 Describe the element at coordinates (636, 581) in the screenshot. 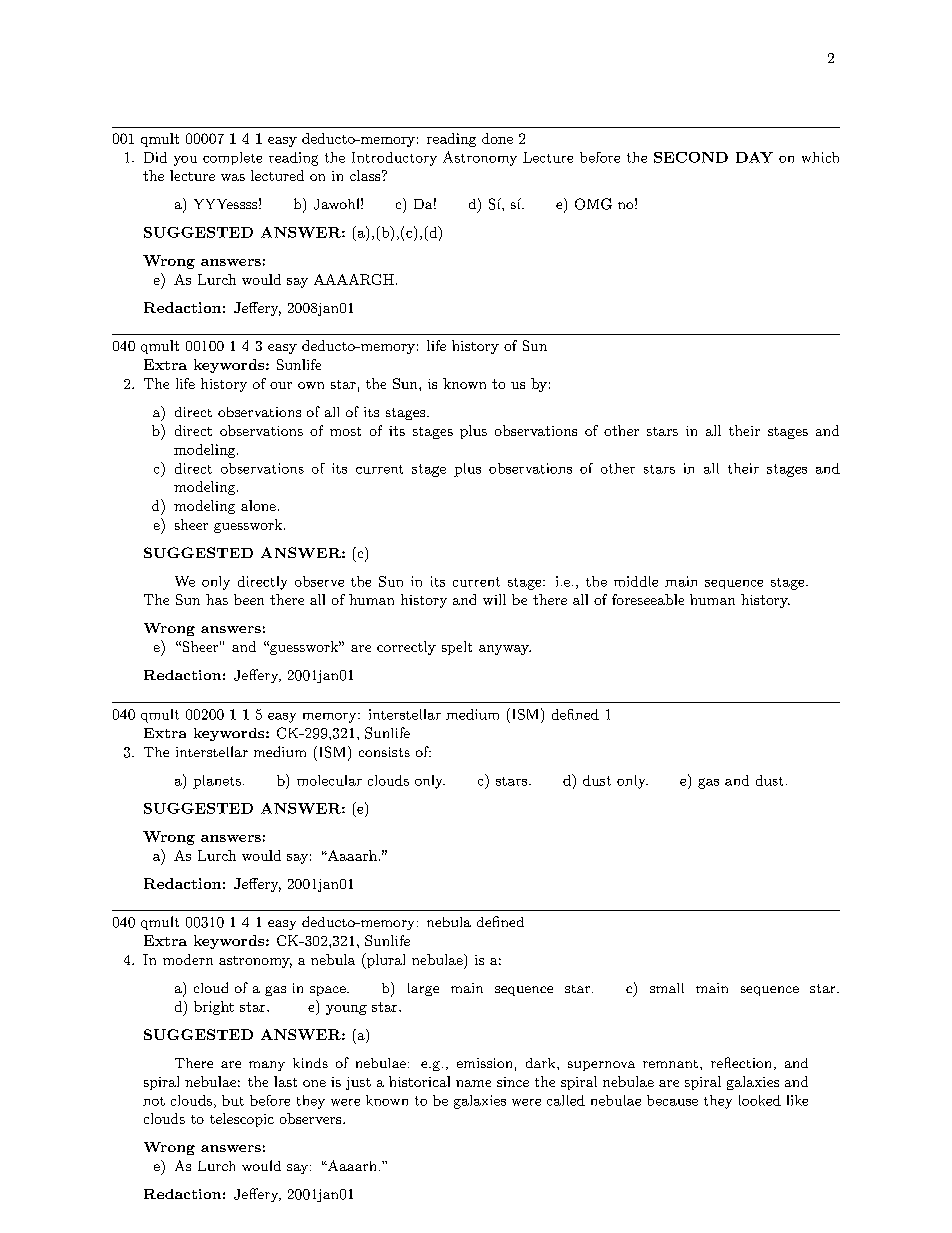

I see `middle` at that location.
